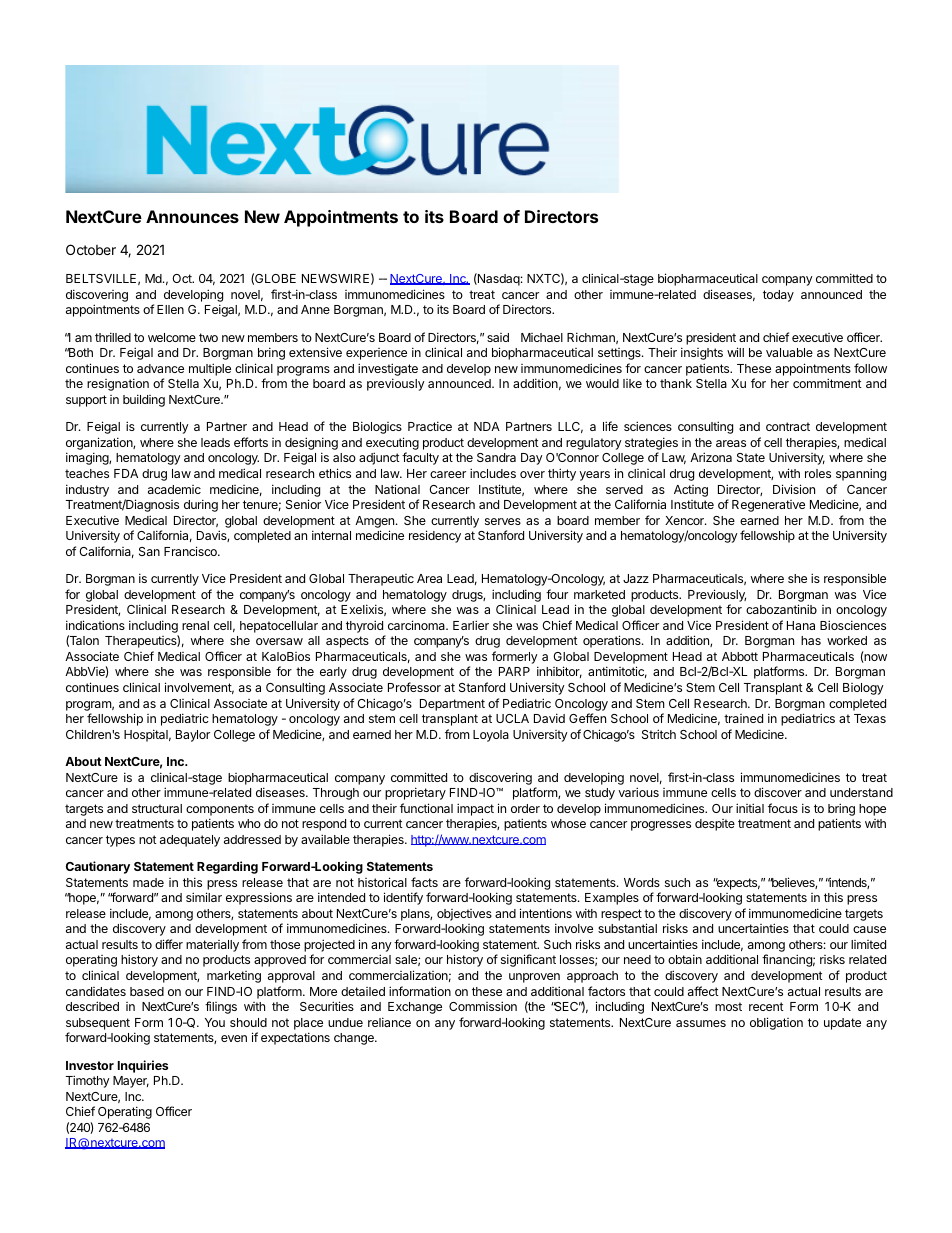 Image resolution: width=952 pixels, height=1233 pixels. What do you see at coordinates (195, 625) in the image?
I see `renal` at bounding box center [195, 625].
